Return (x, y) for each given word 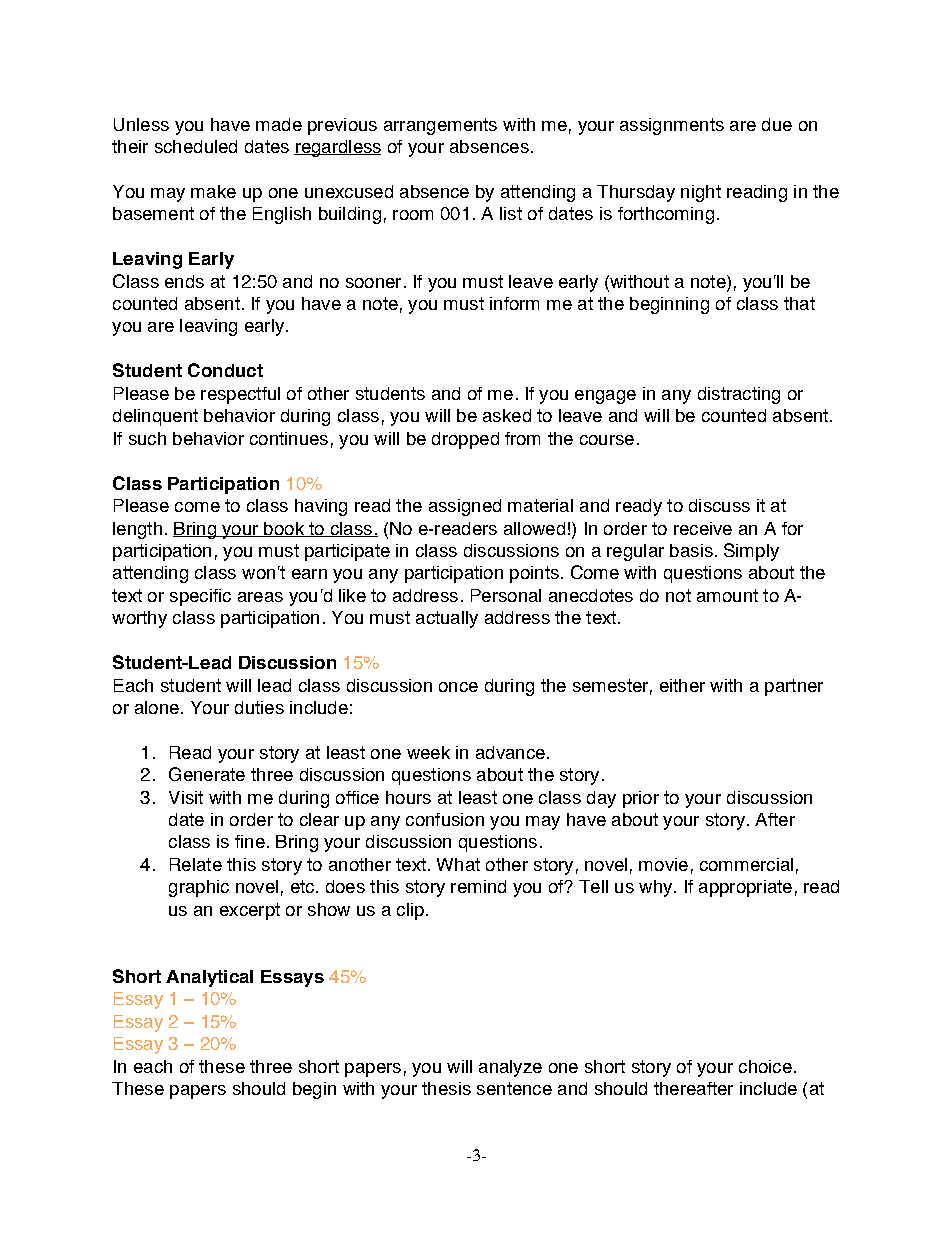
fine (250, 841)
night (701, 193)
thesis (446, 1088)
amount (727, 595)
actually (447, 619)
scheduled (196, 146)
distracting (739, 395)
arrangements (440, 126)
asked (507, 415)
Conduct (225, 370)
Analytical (209, 978)
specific (200, 597)
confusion (445, 819)
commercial (746, 864)
